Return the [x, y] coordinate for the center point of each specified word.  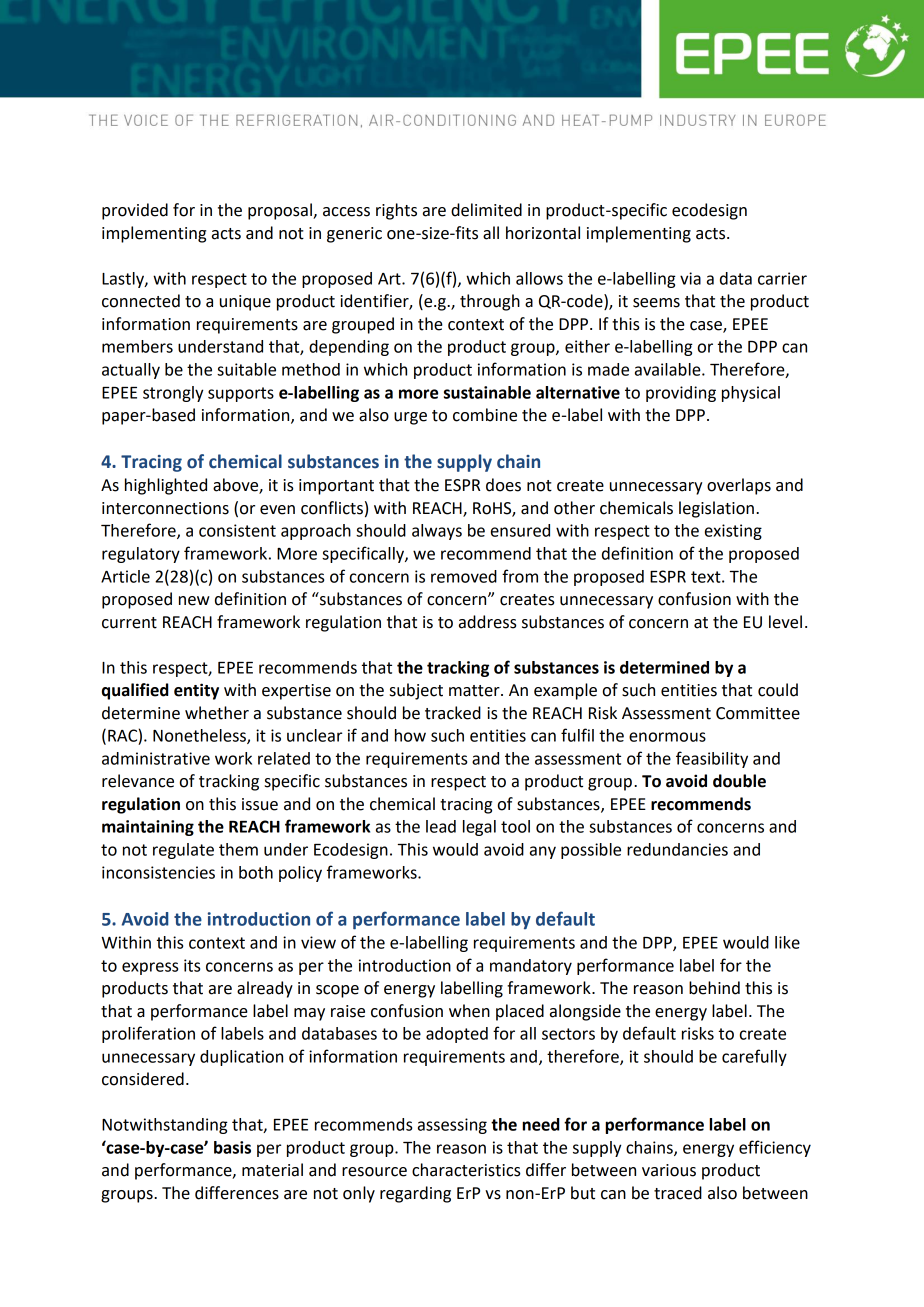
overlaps [739, 486]
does [503, 485]
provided [135, 211]
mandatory [531, 967]
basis [232, 1147]
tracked [453, 713]
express [150, 968]
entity [196, 691]
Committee [758, 713]
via [690, 278]
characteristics [466, 1170]
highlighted [166, 486]
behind [714, 988]
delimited [486, 210]
